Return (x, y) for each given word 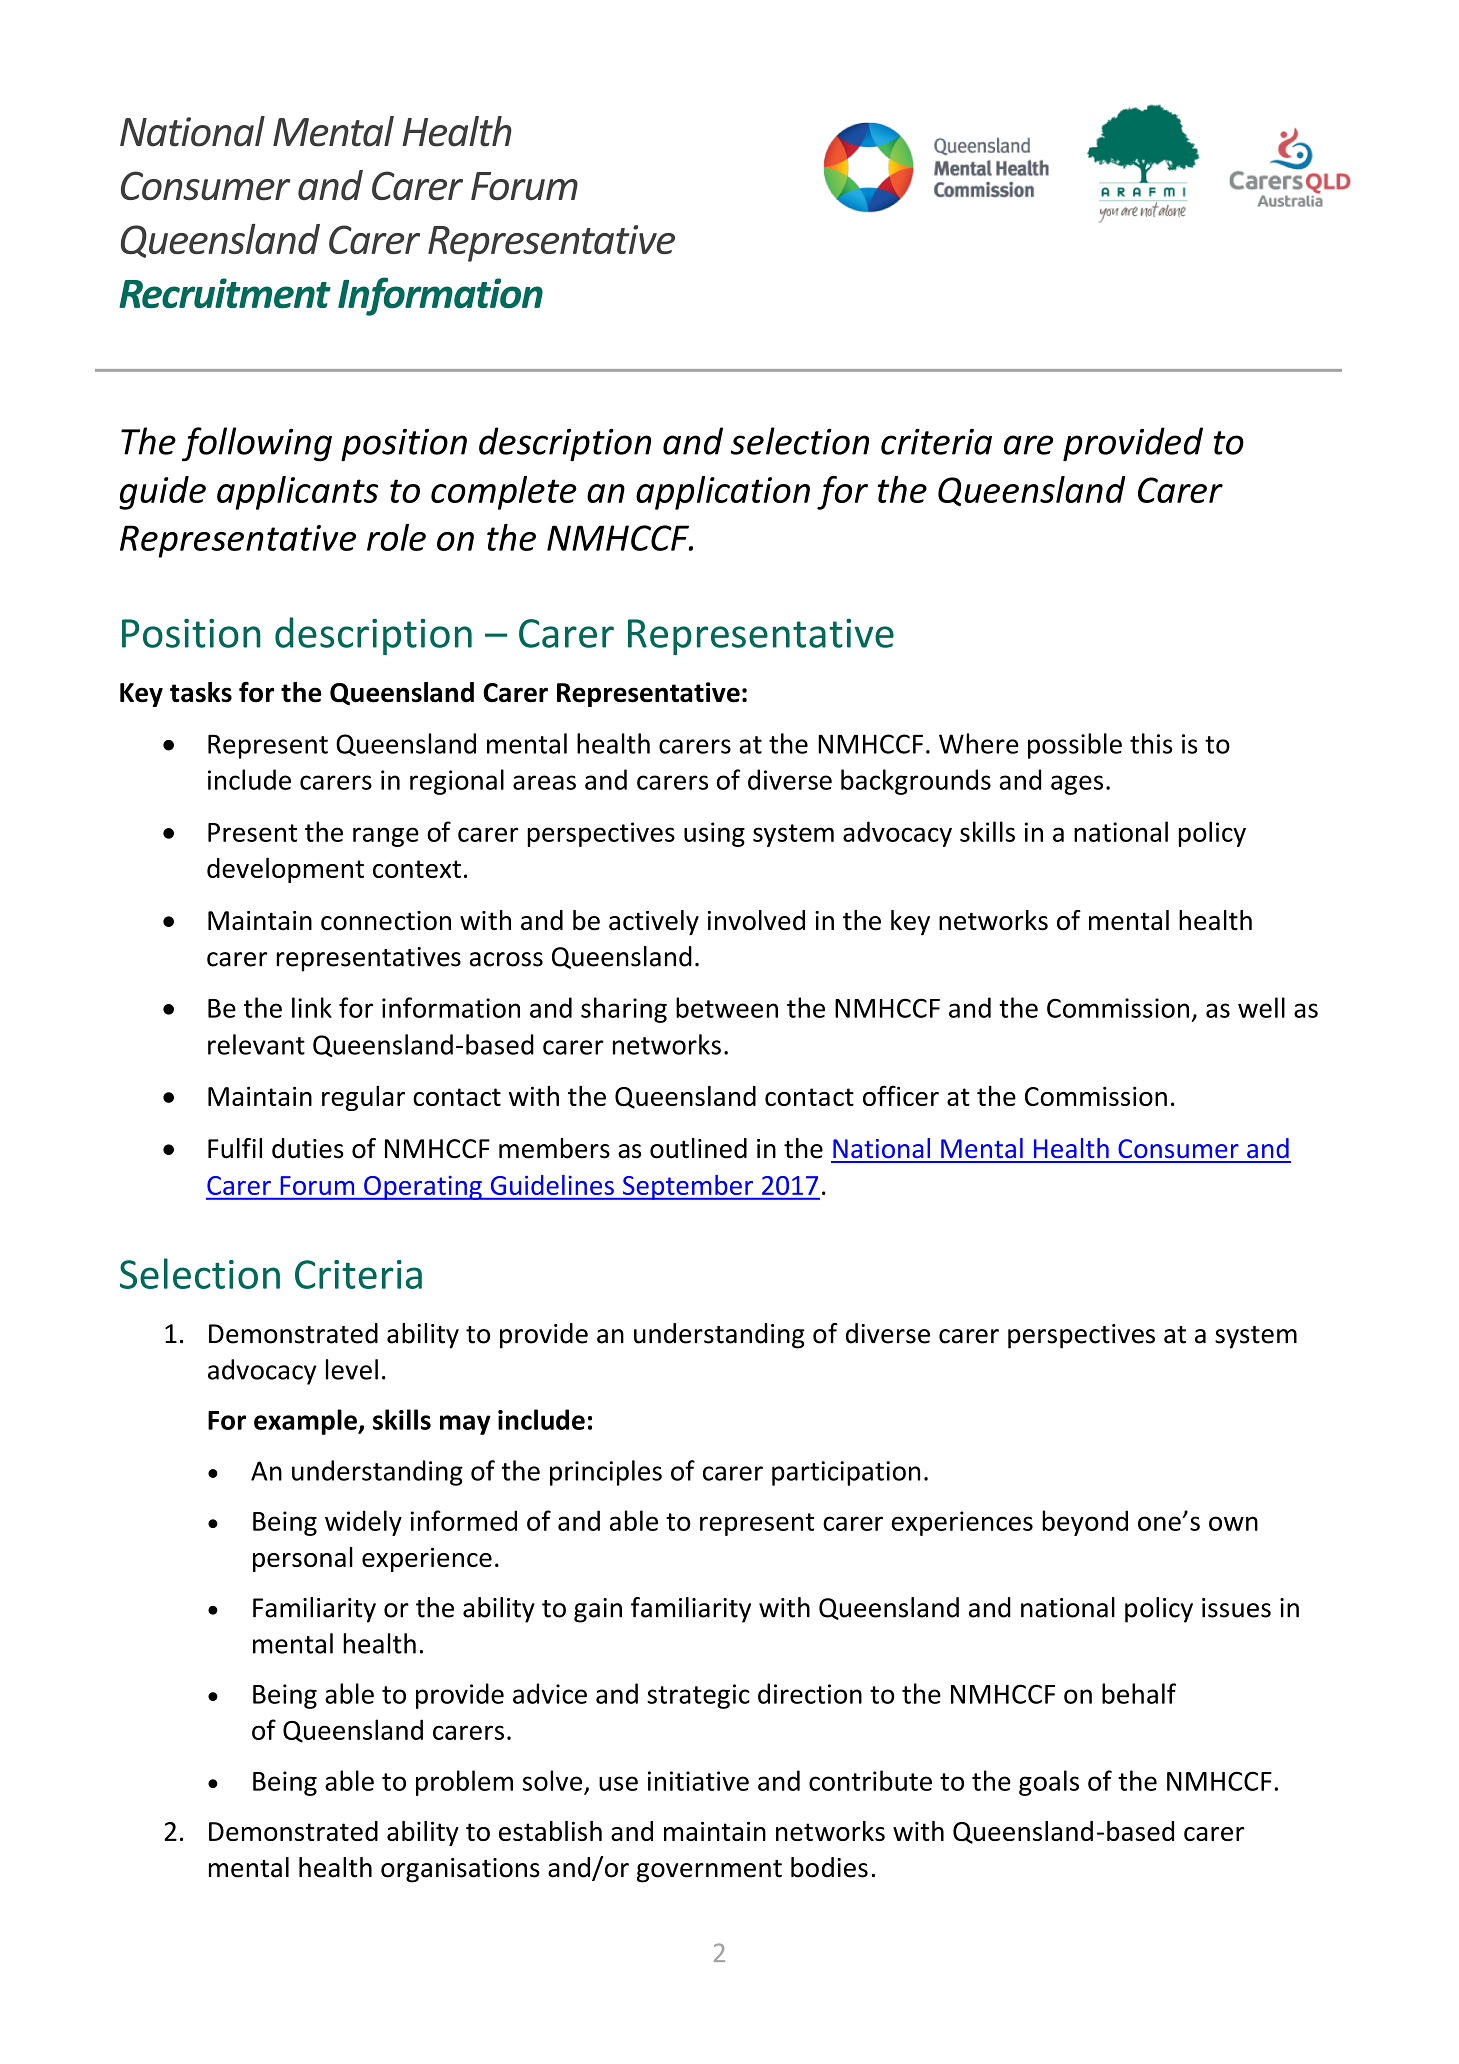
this (1151, 743)
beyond (1085, 1523)
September (687, 1187)
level (352, 1369)
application (723, 493)
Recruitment (225, 293)
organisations (460, 1870)
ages (1077, 785)
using (714, 834)
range (386, 837)
